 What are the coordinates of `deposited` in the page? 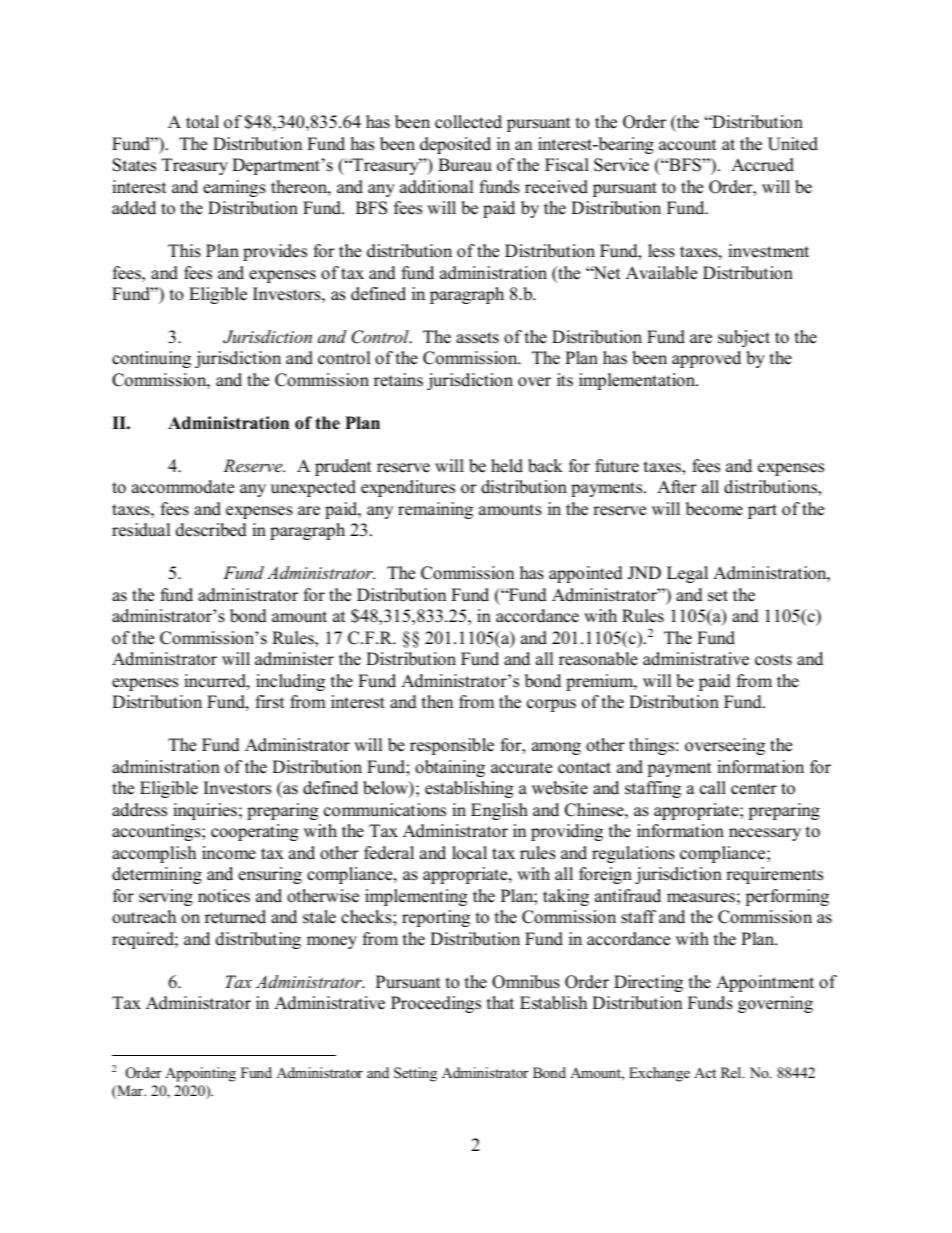 It's located at (455, 145).
